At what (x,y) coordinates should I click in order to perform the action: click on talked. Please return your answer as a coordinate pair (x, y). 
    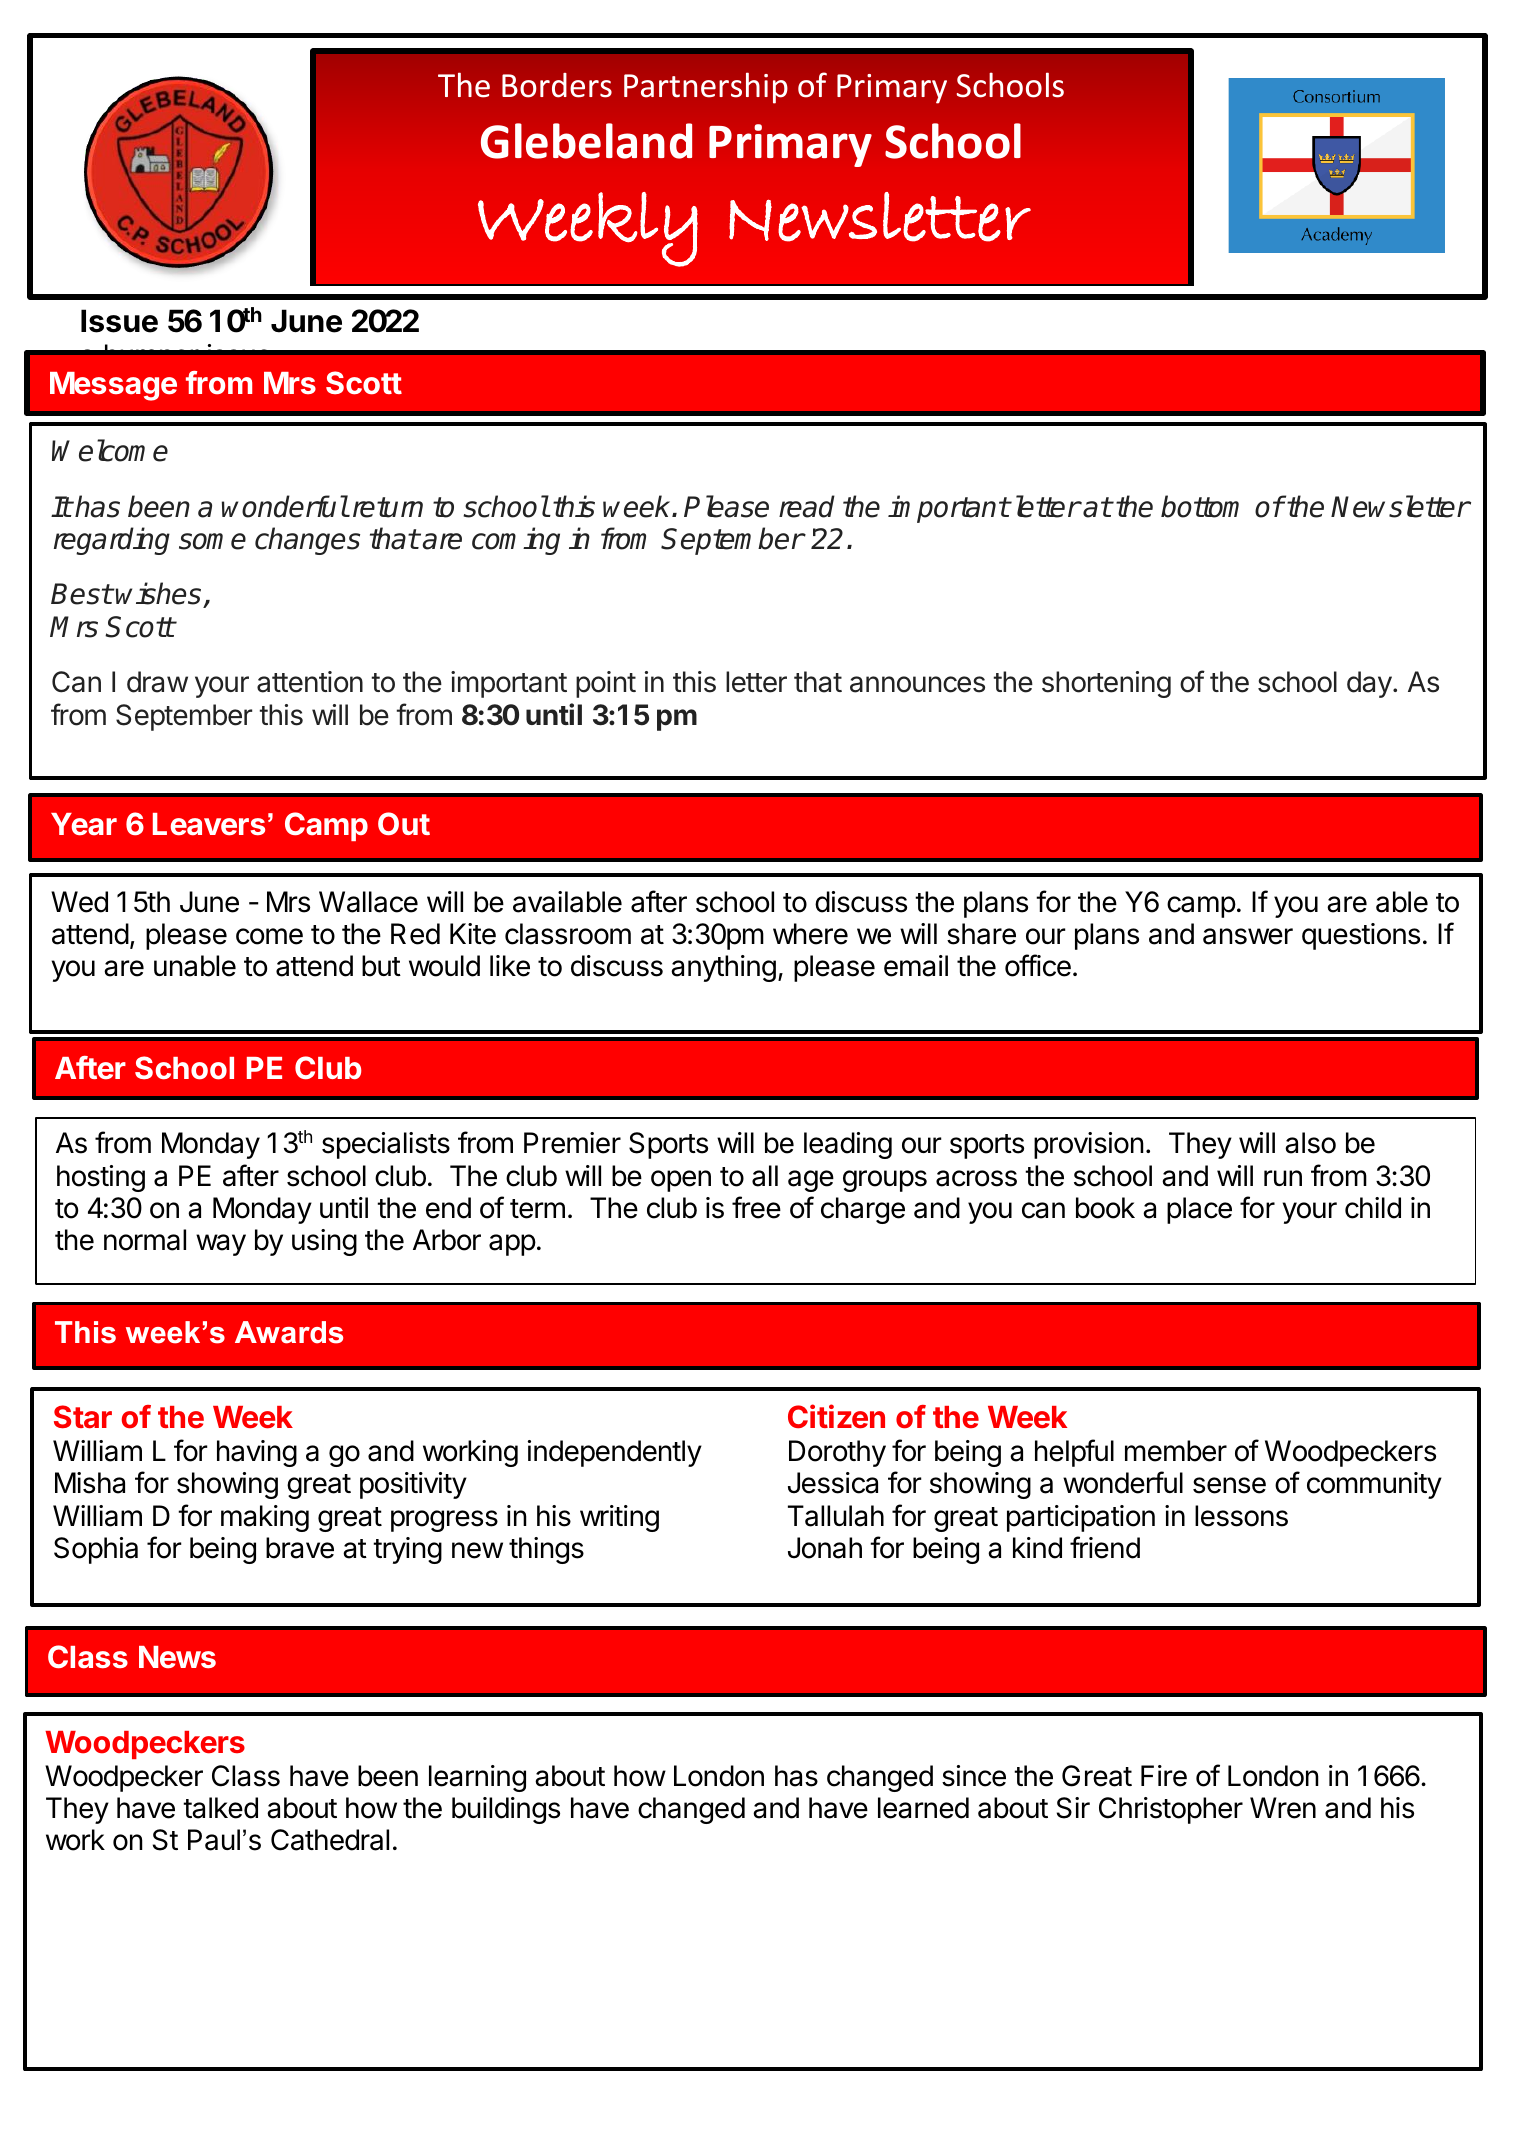
    Looking at the image, I should click on (220, 1808).
